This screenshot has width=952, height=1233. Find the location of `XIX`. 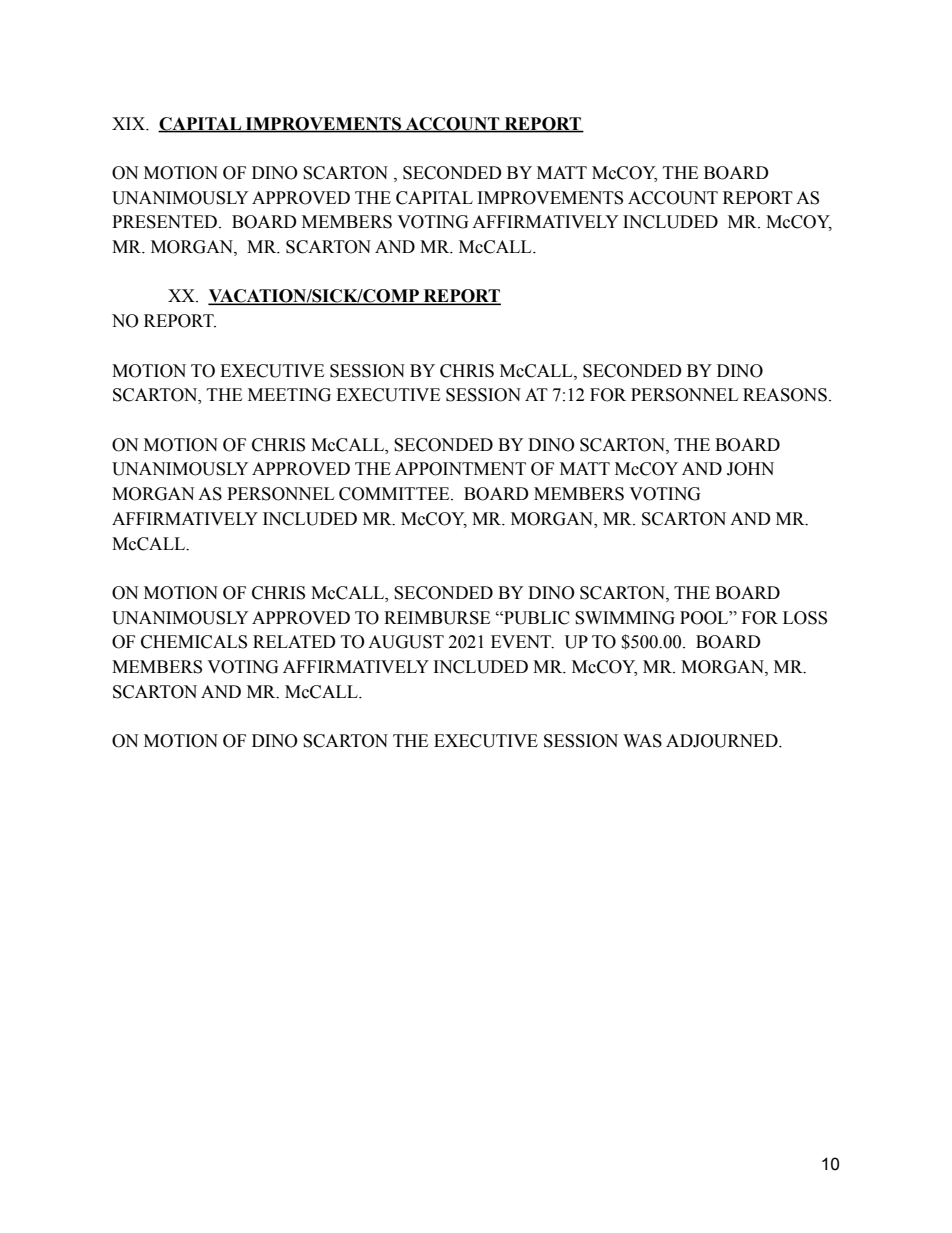

XIX is located at coordinates (129, 123).
